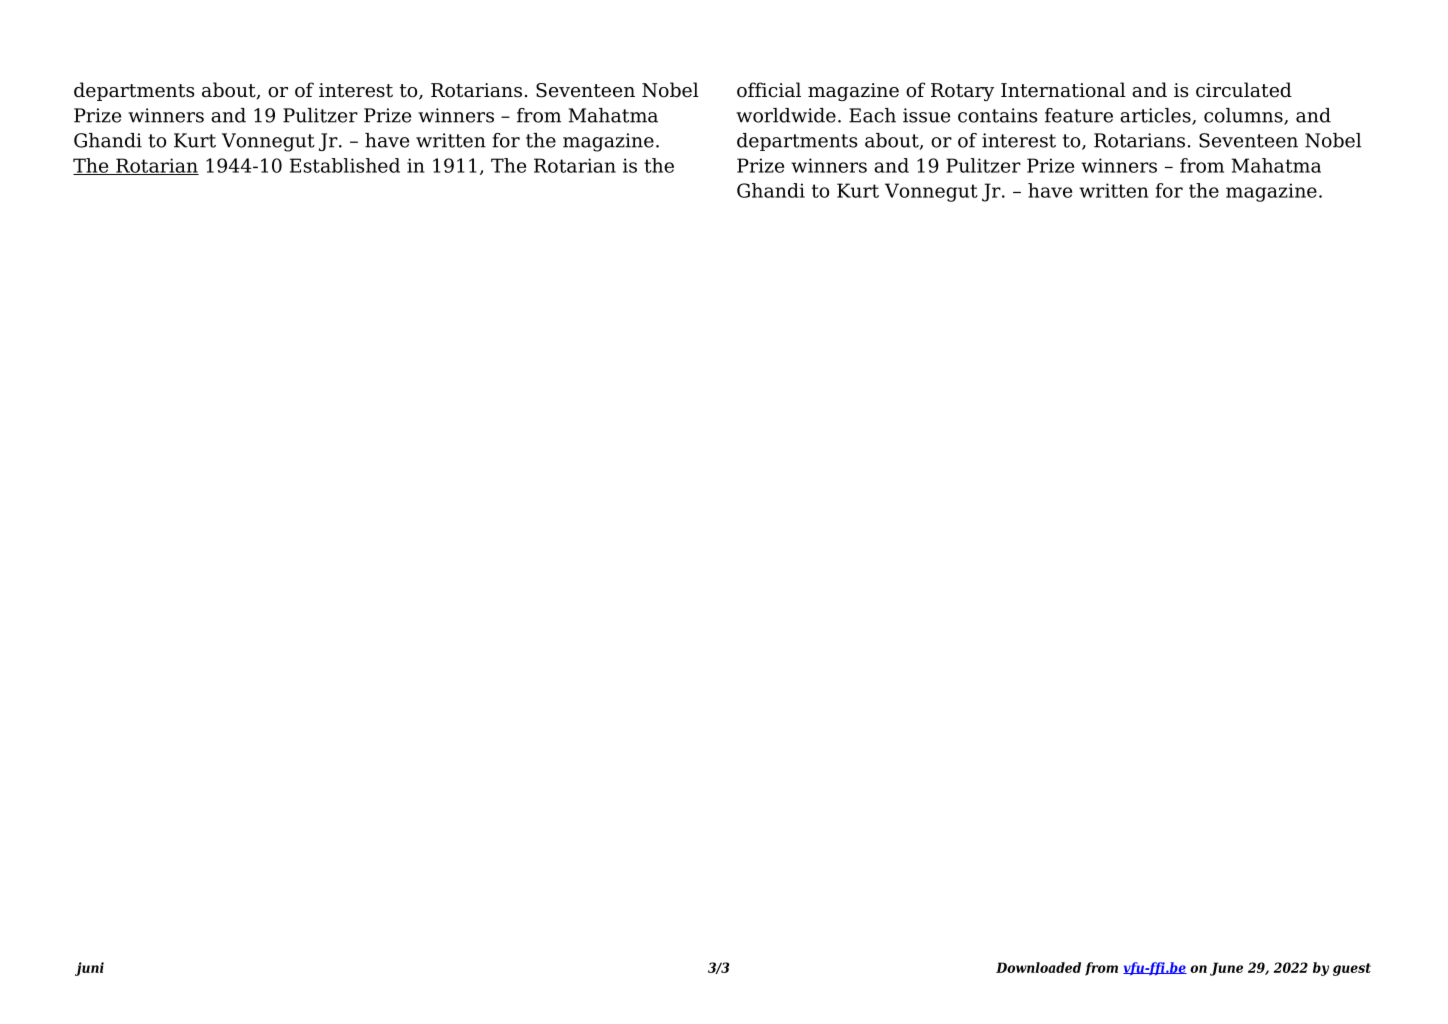 This screenshot has height=1024, width=1448. Describe the element at coordinates (1244, 116) in the screenshot. I see `columns` at that location.
